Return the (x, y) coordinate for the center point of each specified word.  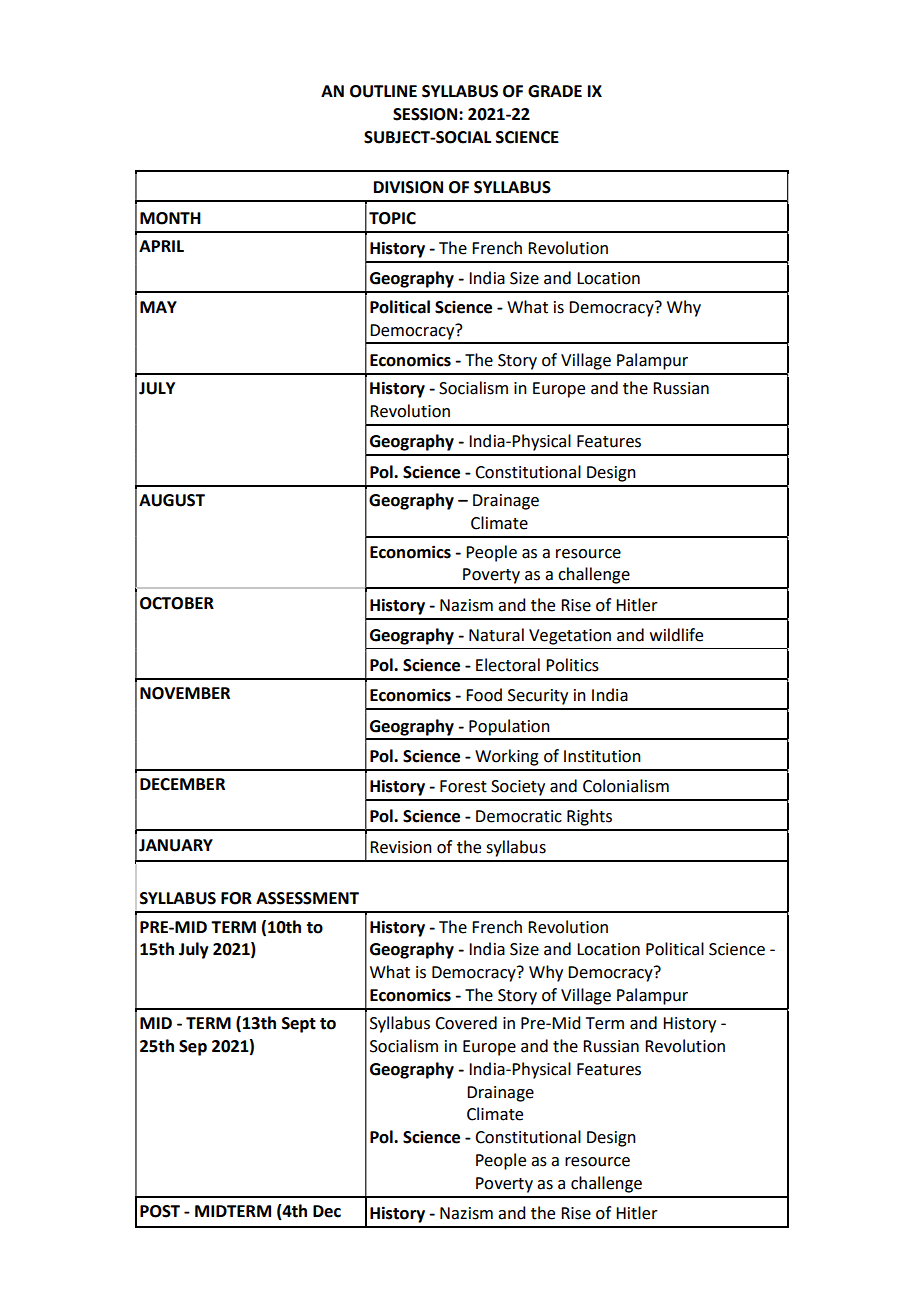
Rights (589, 817)
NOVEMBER (185, 693)
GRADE (555, 91)
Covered (466, 1023)
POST (160, 1211)
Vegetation (570, 637)
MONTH (170, 218)
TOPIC (392, 218)
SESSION (426, 114)
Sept (299, 1025)
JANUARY (176, 845)
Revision (401, 847)
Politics (572, 665)
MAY (158, 307)
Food (484, 695)
